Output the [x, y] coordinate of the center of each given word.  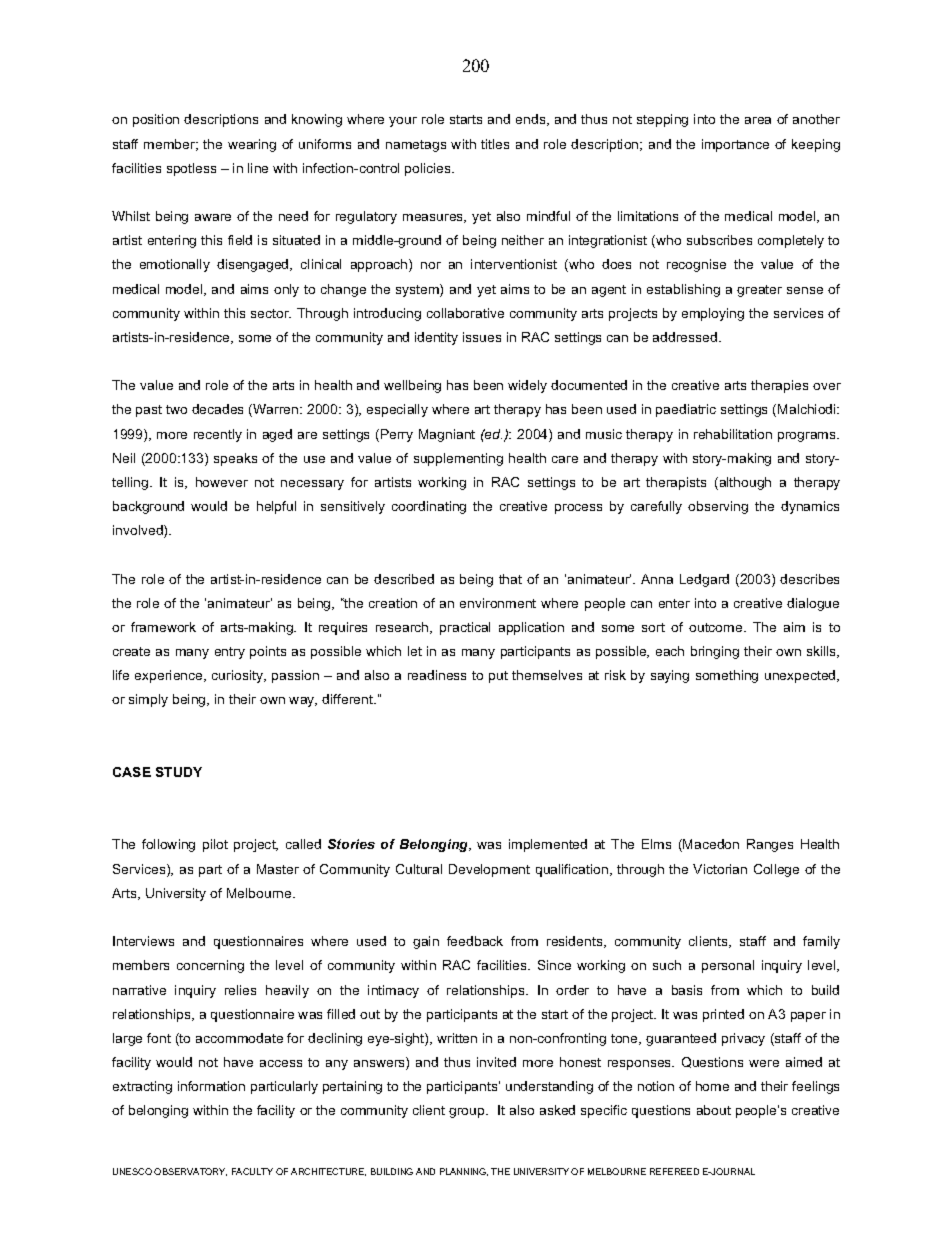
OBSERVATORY [190, 1172]
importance [735, 145]
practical [465, 628]
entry [230, 653]
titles [495, 144]
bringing [715, 652]
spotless [191, 169]
